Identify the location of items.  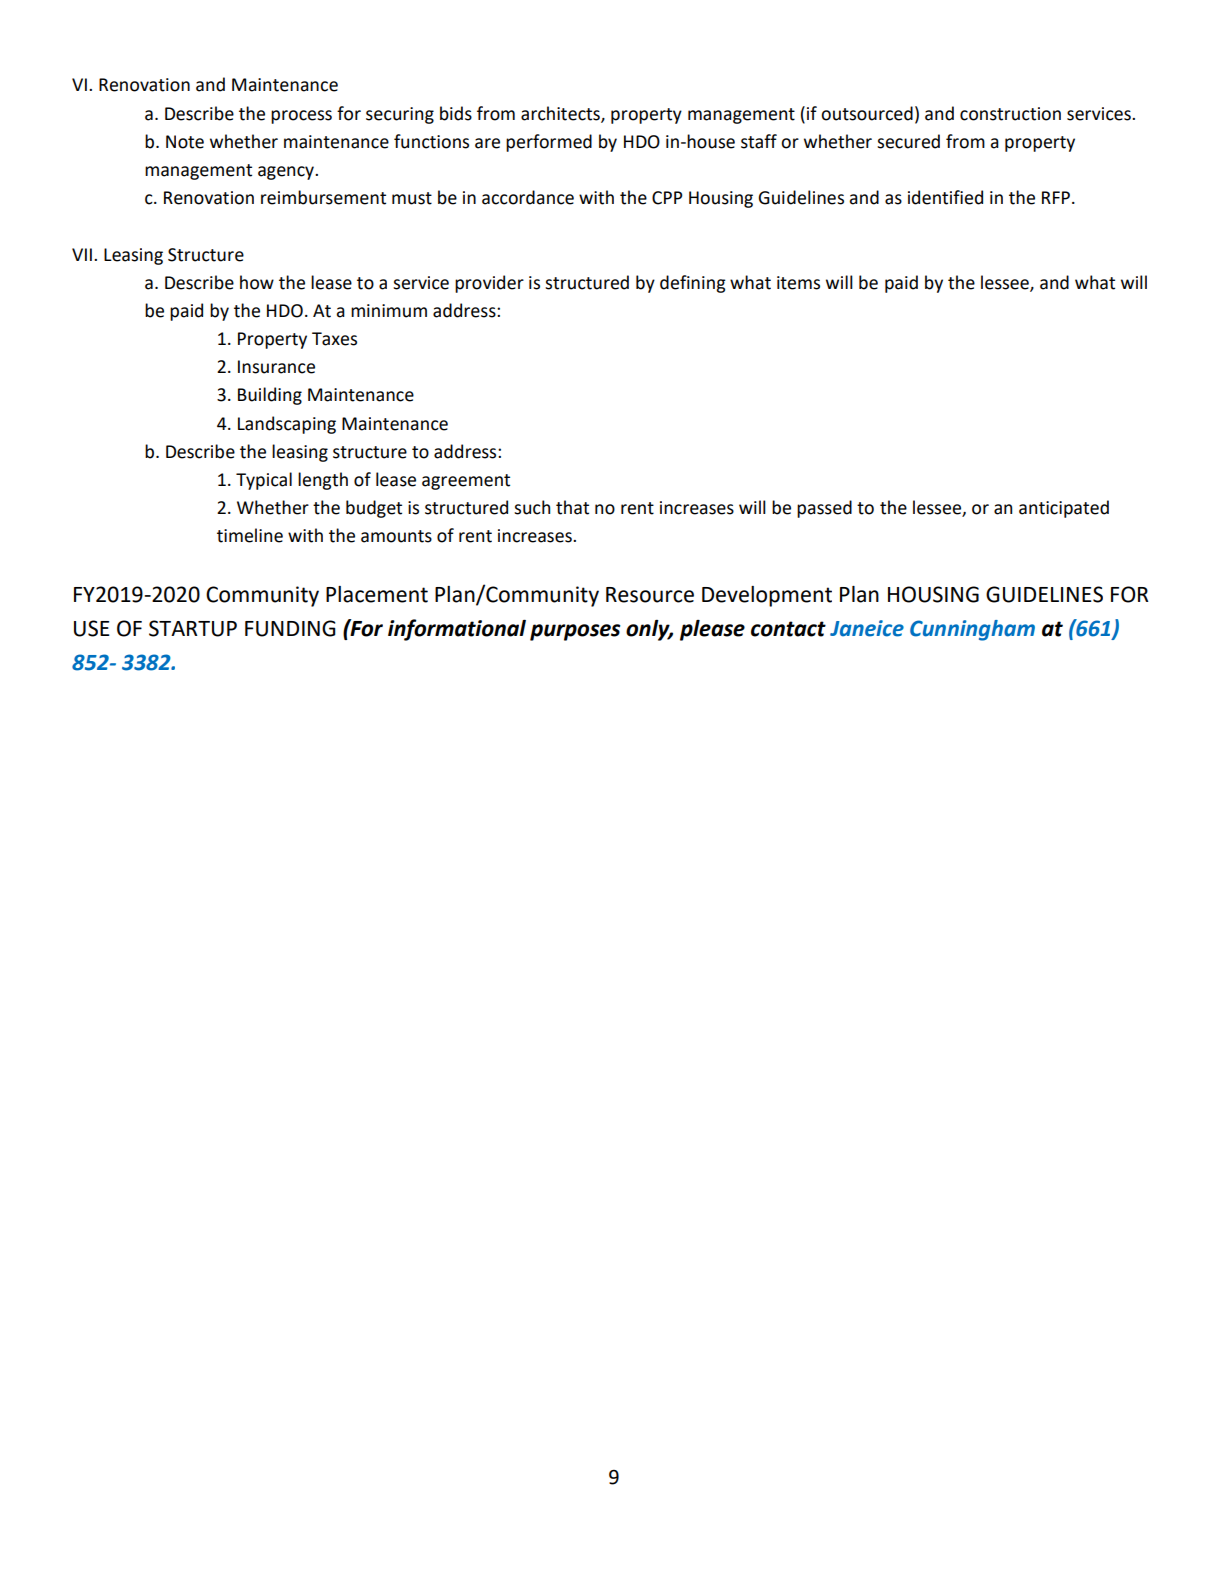
(798, 283).
